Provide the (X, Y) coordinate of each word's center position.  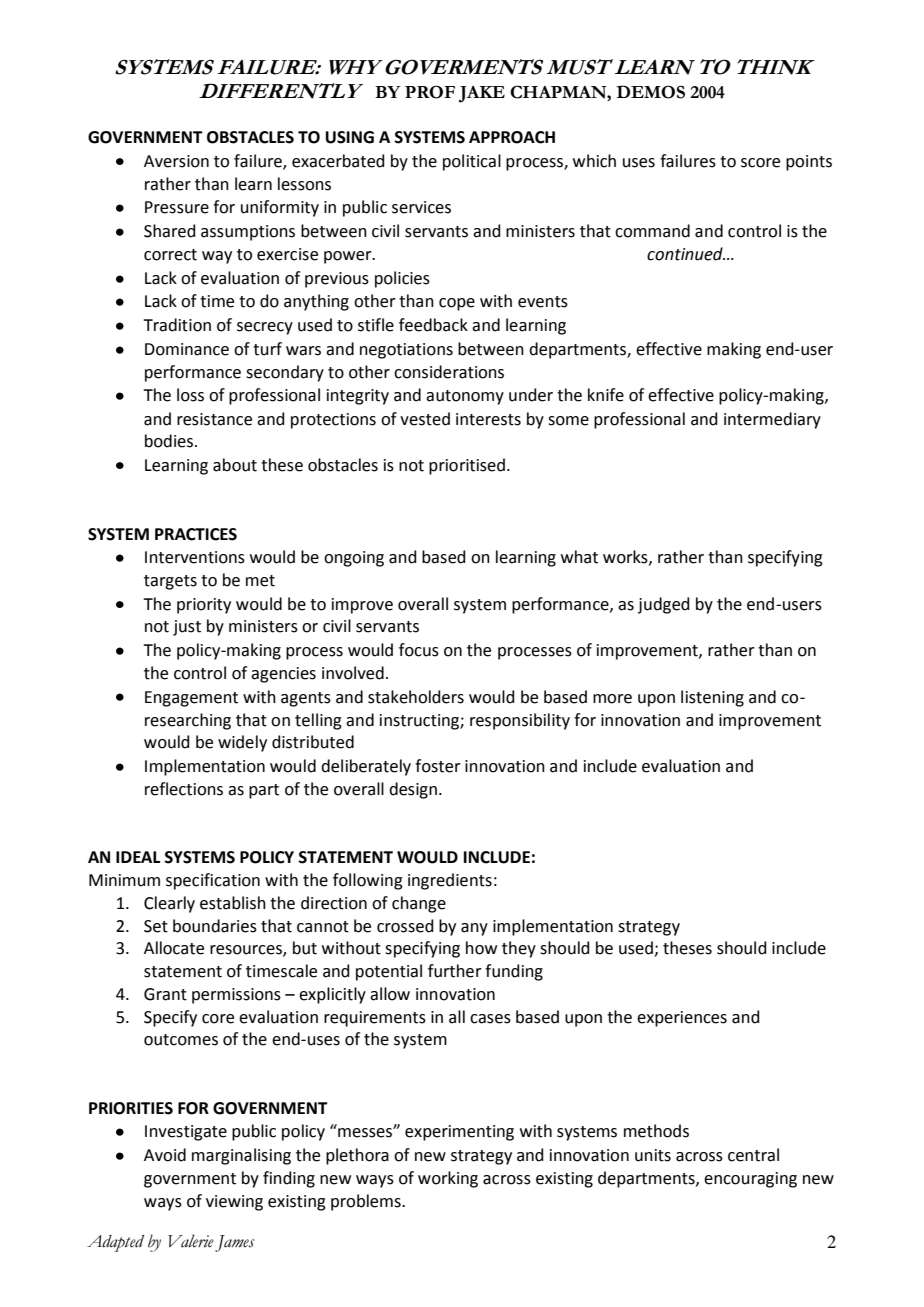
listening (712, 698)
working (448, 1179)
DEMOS (651, 92)
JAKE (482, 94)
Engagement (191, 699)
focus (419, 650)
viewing (234, 1203)
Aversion (176, 161)
